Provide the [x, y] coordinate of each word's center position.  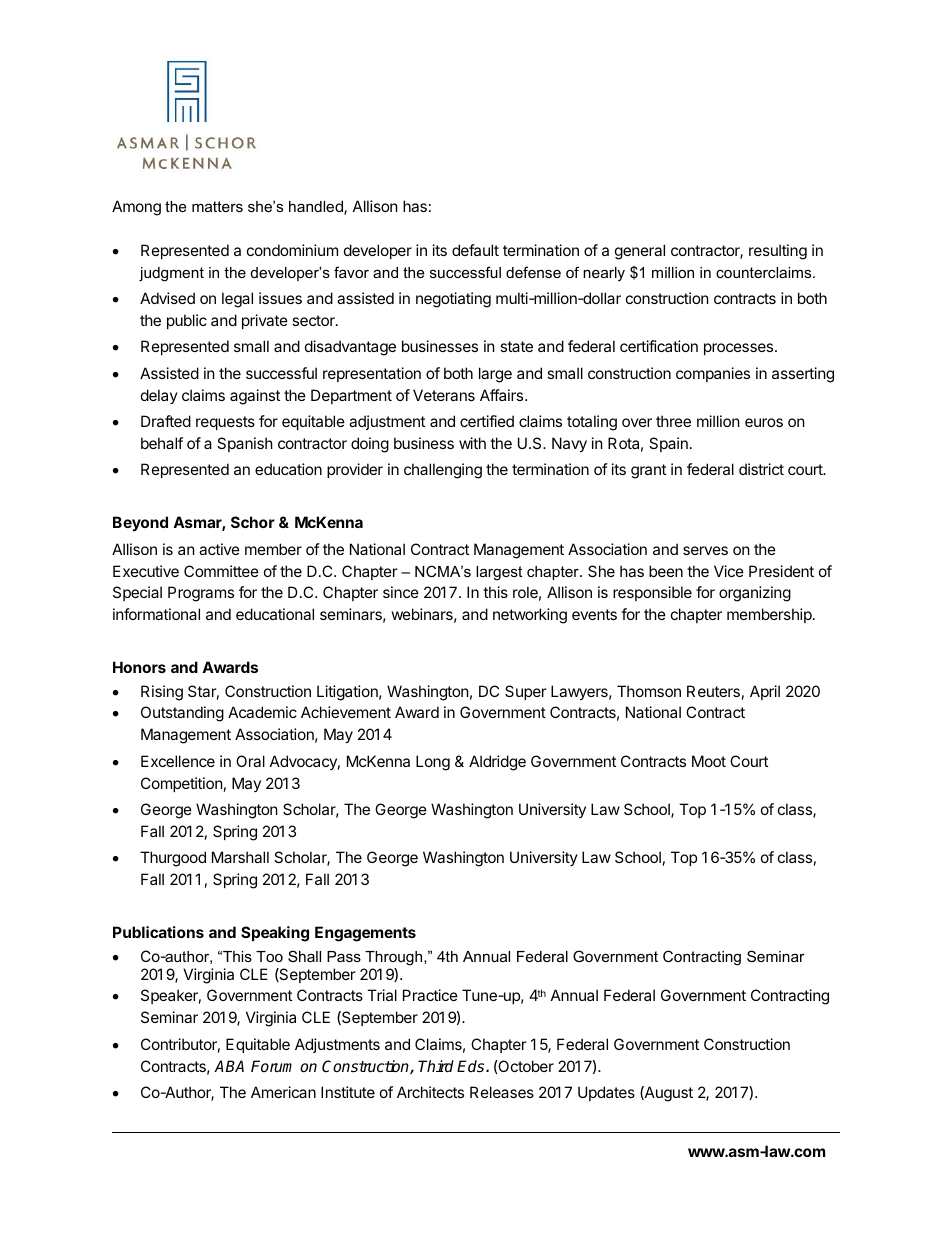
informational [156, 614]
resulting [778, 252]
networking [530, 616]
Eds [472, 1066]
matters [217, 206]
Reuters [713, 691]
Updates [606, 1093]
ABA [229, 1066]
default [475, 250]
